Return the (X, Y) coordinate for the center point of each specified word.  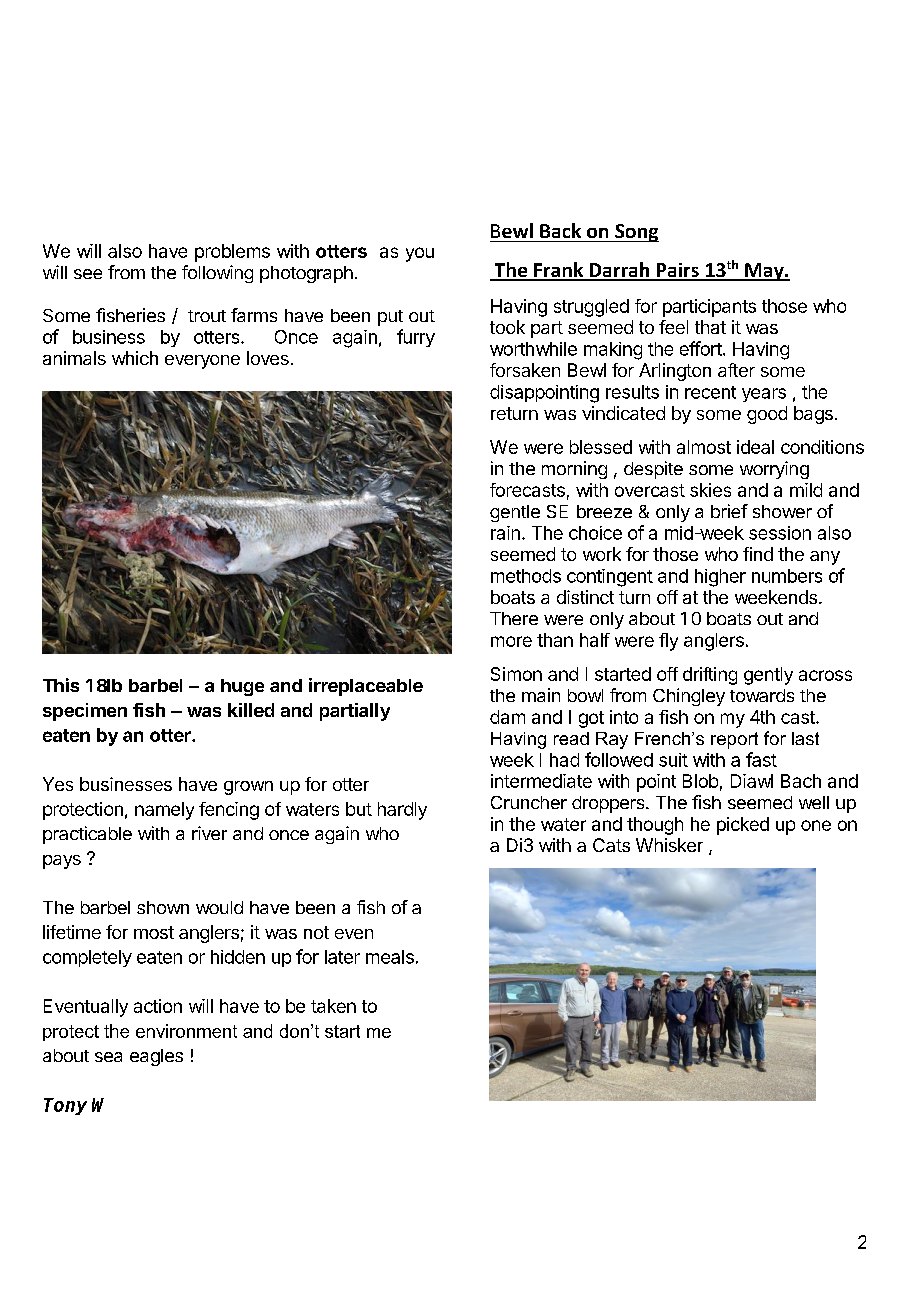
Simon (516, 674)
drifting (710, 676)
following (217, 274)
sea (108, 1057)
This (61, 685)
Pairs (677, 271)
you (420, 254)
